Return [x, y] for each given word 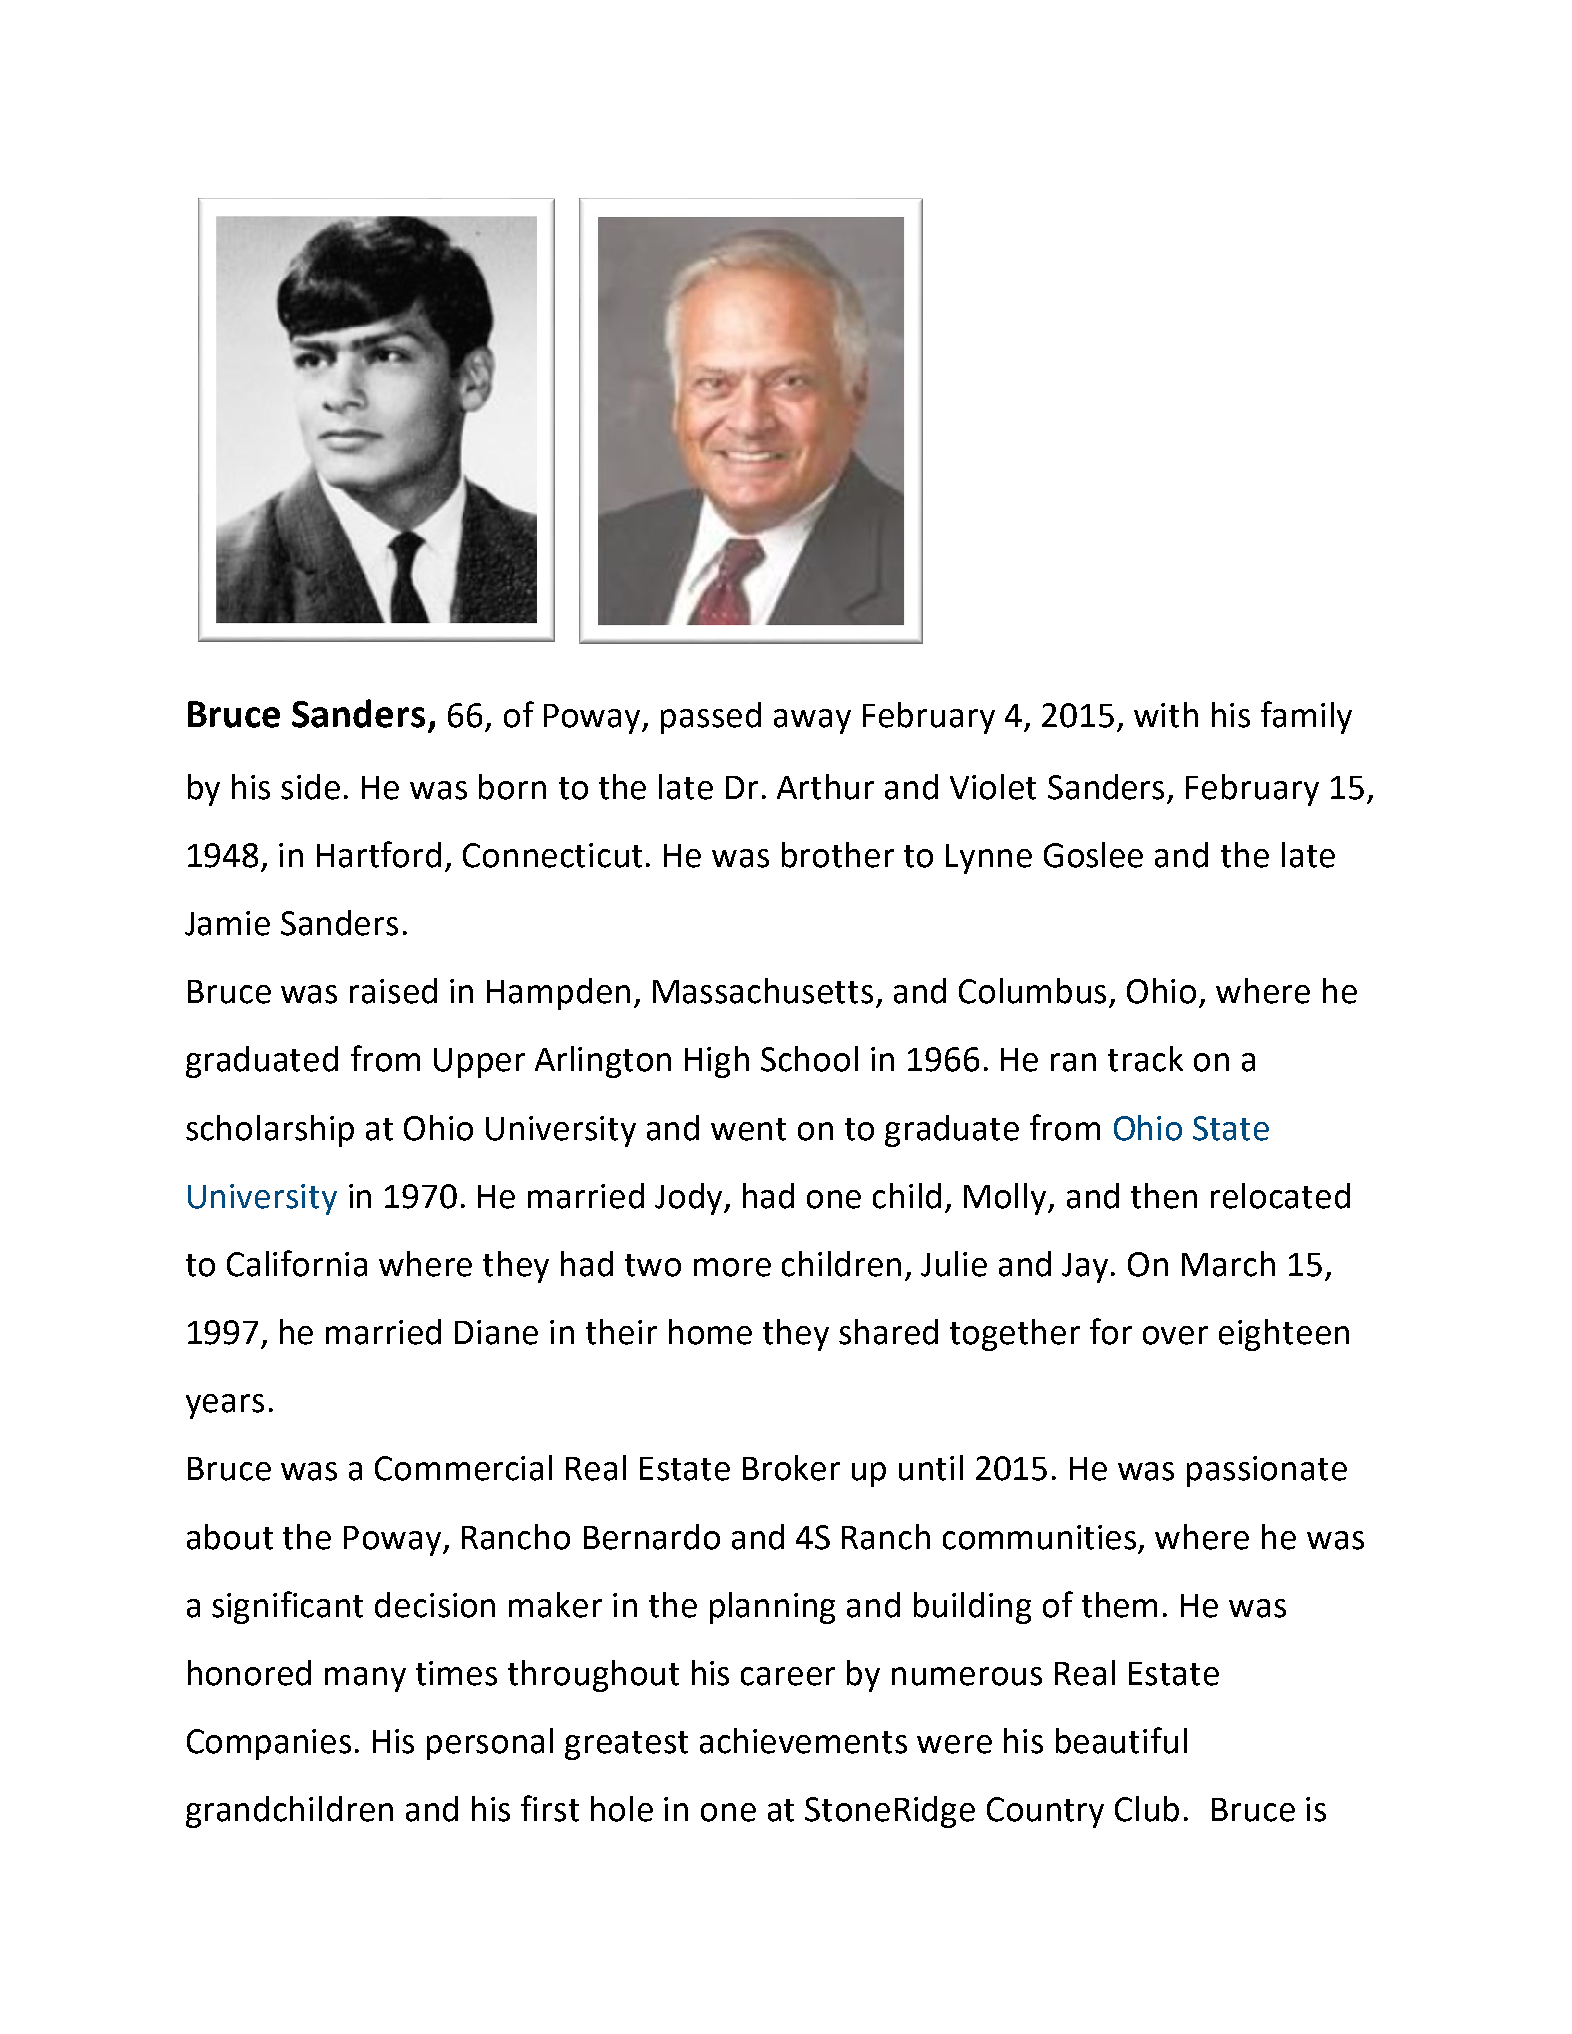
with [1166, 715]
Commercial [463, 1468]
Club [1147, 1809]
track [1145, 1059]
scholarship [270, 1131]
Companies [269, 1744]
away [812, 721]
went [748, 1129]
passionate [1267, 1471]
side [310, 787]
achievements [803, 1741]
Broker [791, 1468]
